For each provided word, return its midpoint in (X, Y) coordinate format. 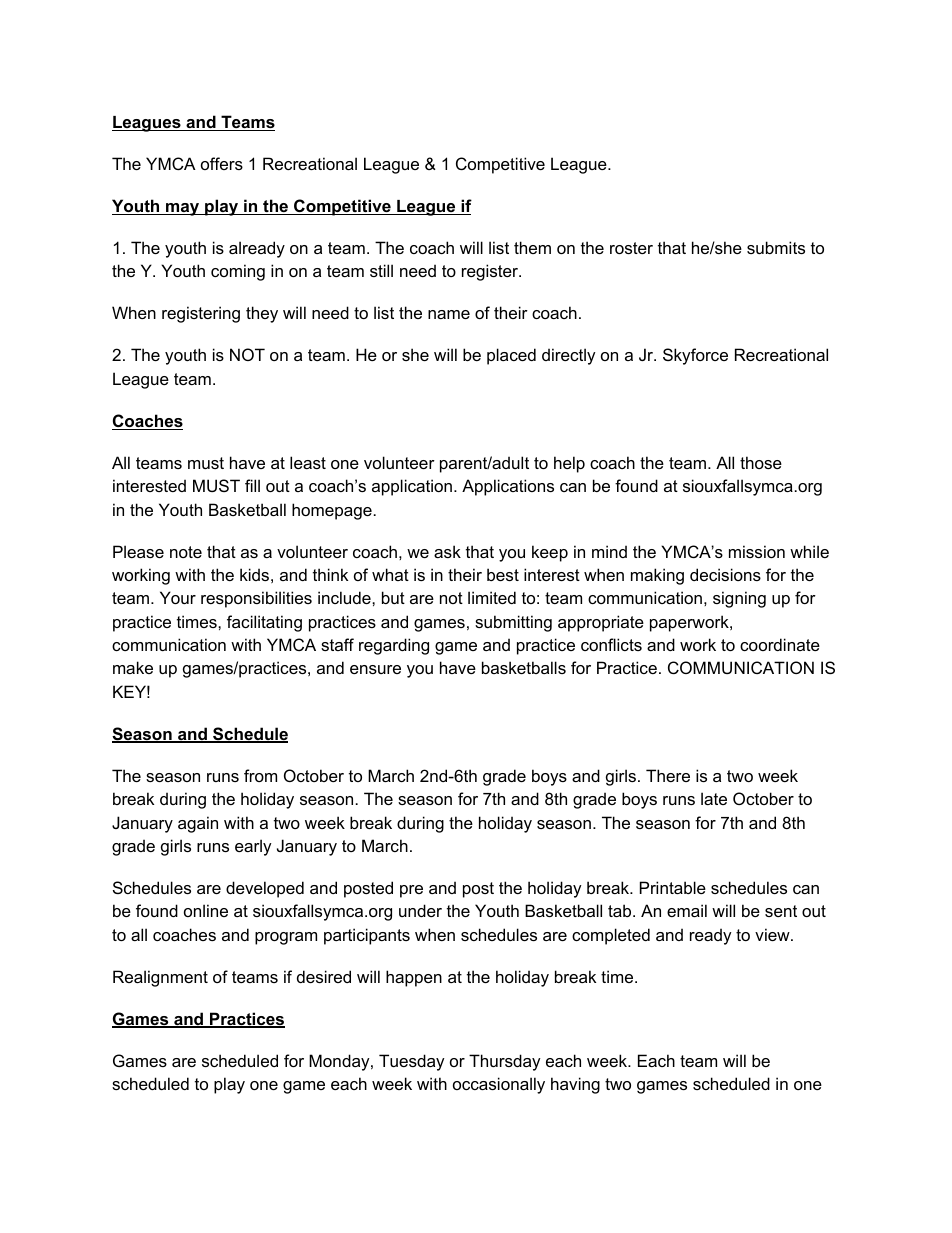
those (761, 462)
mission (757, 551)
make (133, 667)
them (532, 247)
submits (776, 247)
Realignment (160, 978)
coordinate (780, 644)
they (262, 314)
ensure (375, 669)
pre (411, 891)
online (206, 910)
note (186, 552)
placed (511, 356)
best (503, 574)
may (183, 209)
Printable (673, 887)
